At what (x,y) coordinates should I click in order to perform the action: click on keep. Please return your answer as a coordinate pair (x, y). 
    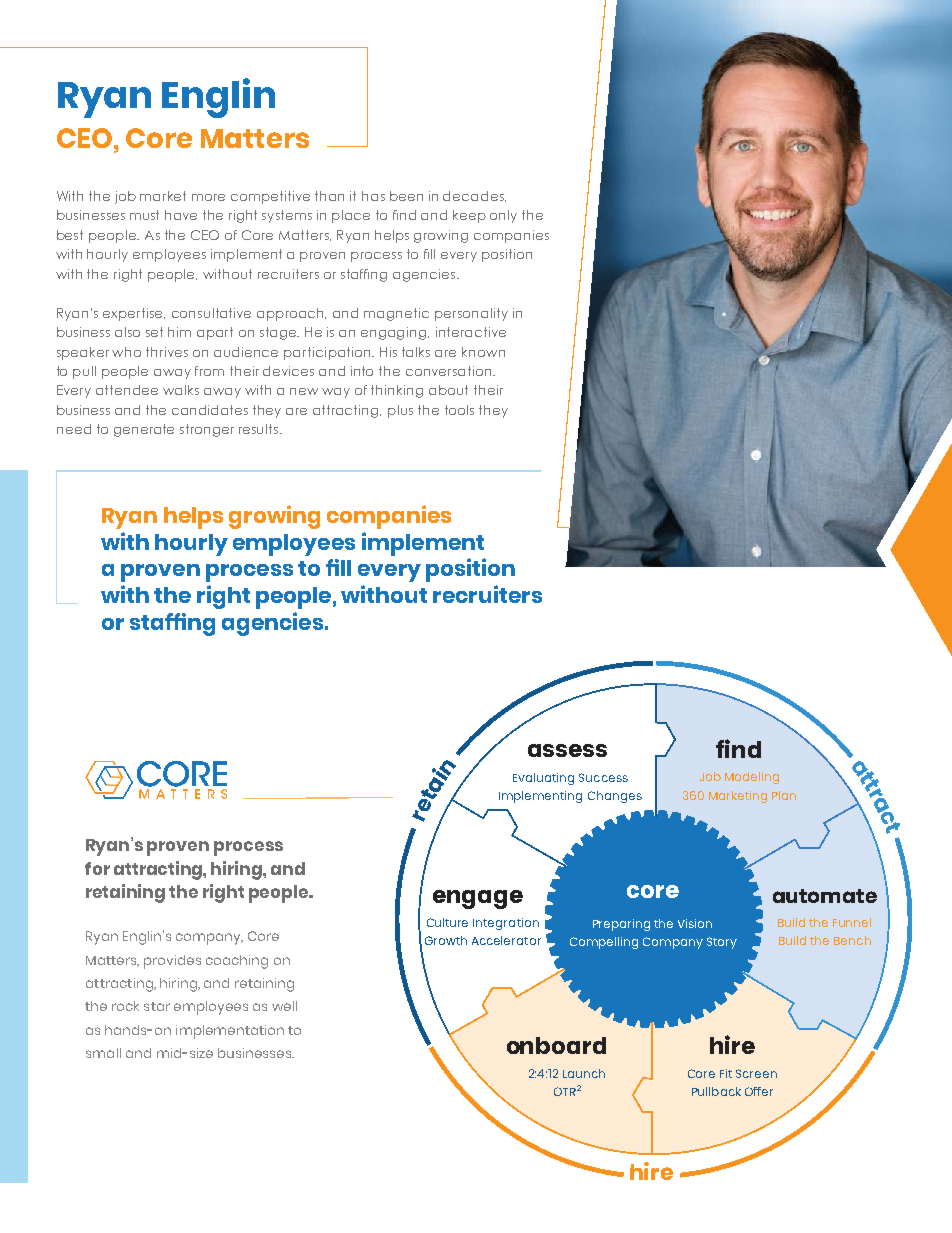
    Looking at the image, I should click on (469, 216).
